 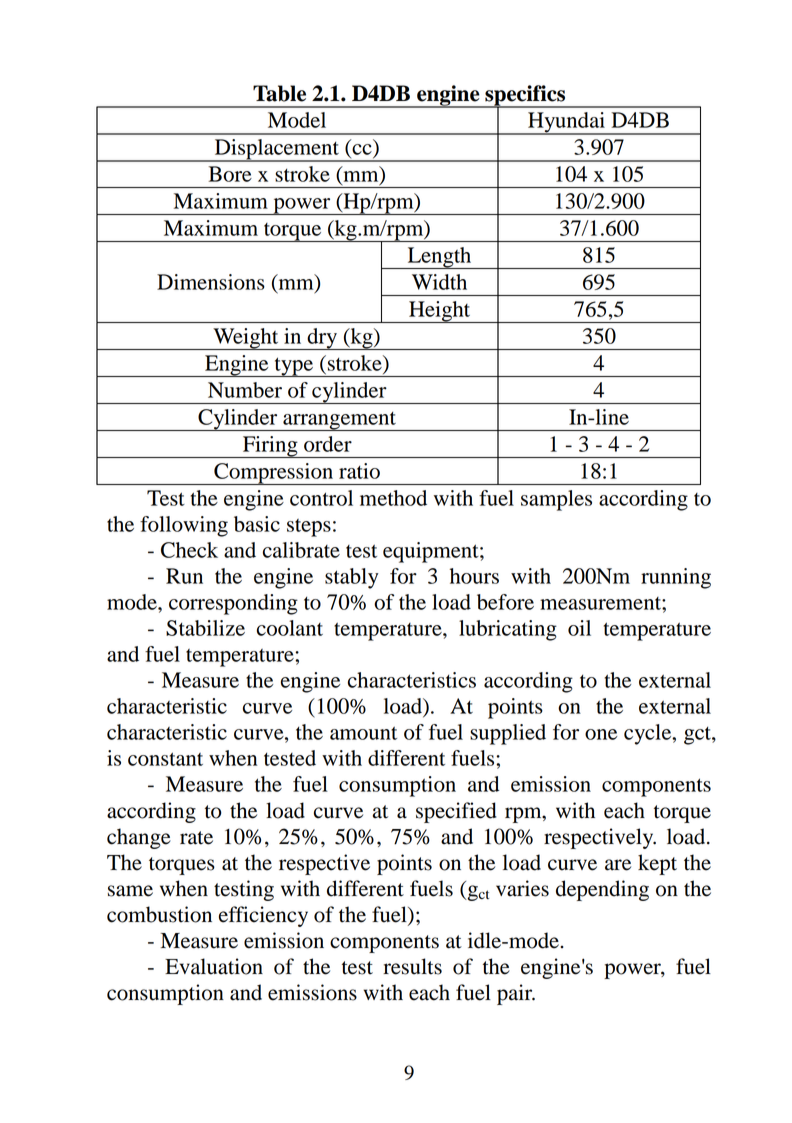 I want to click on specifics, so click(x=525, y=96).
